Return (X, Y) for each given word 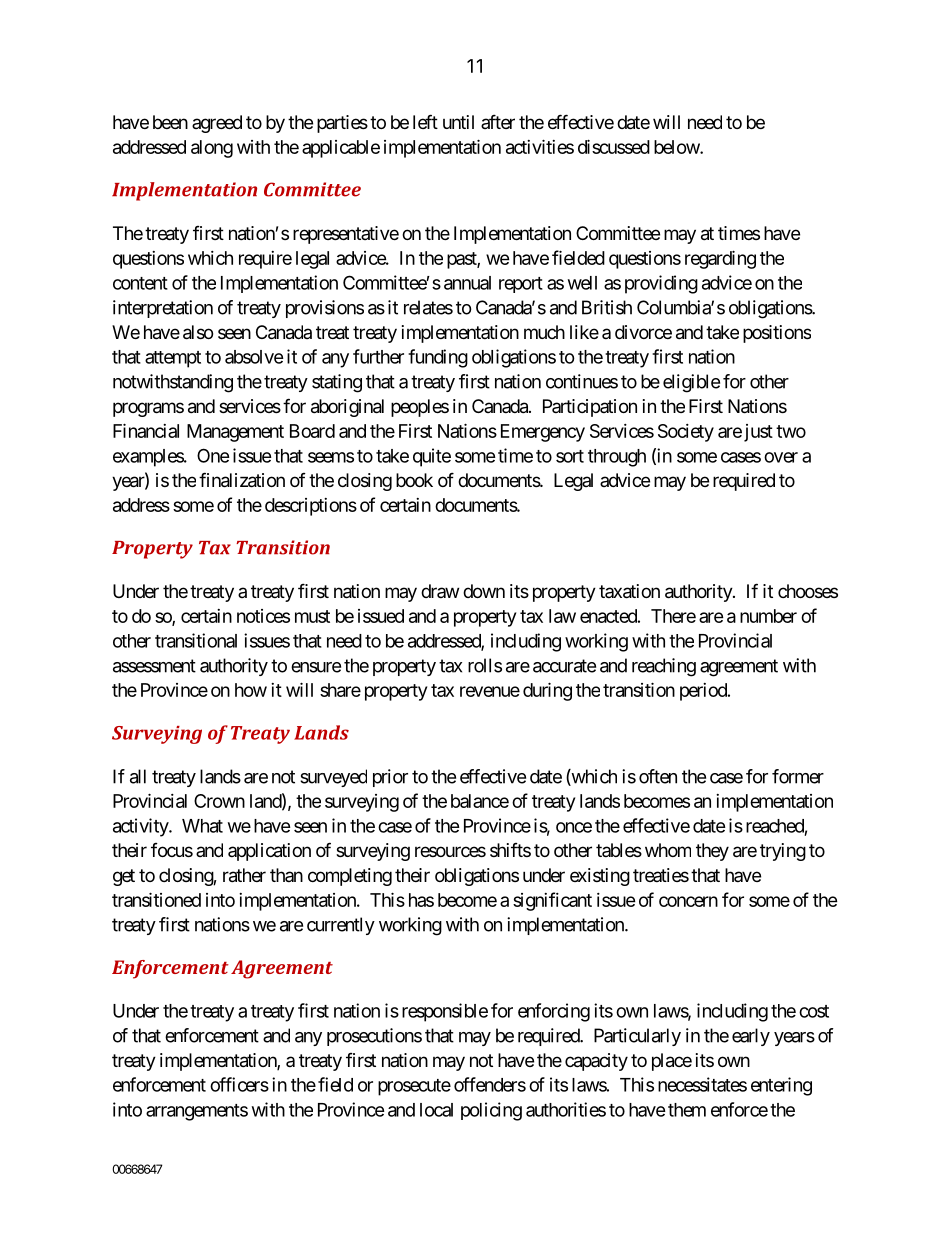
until (458, 122)
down (484, 591)
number (768, 616)
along (212, 149)
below (677, 147)
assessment (154, 666)
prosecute (414, 1087)
